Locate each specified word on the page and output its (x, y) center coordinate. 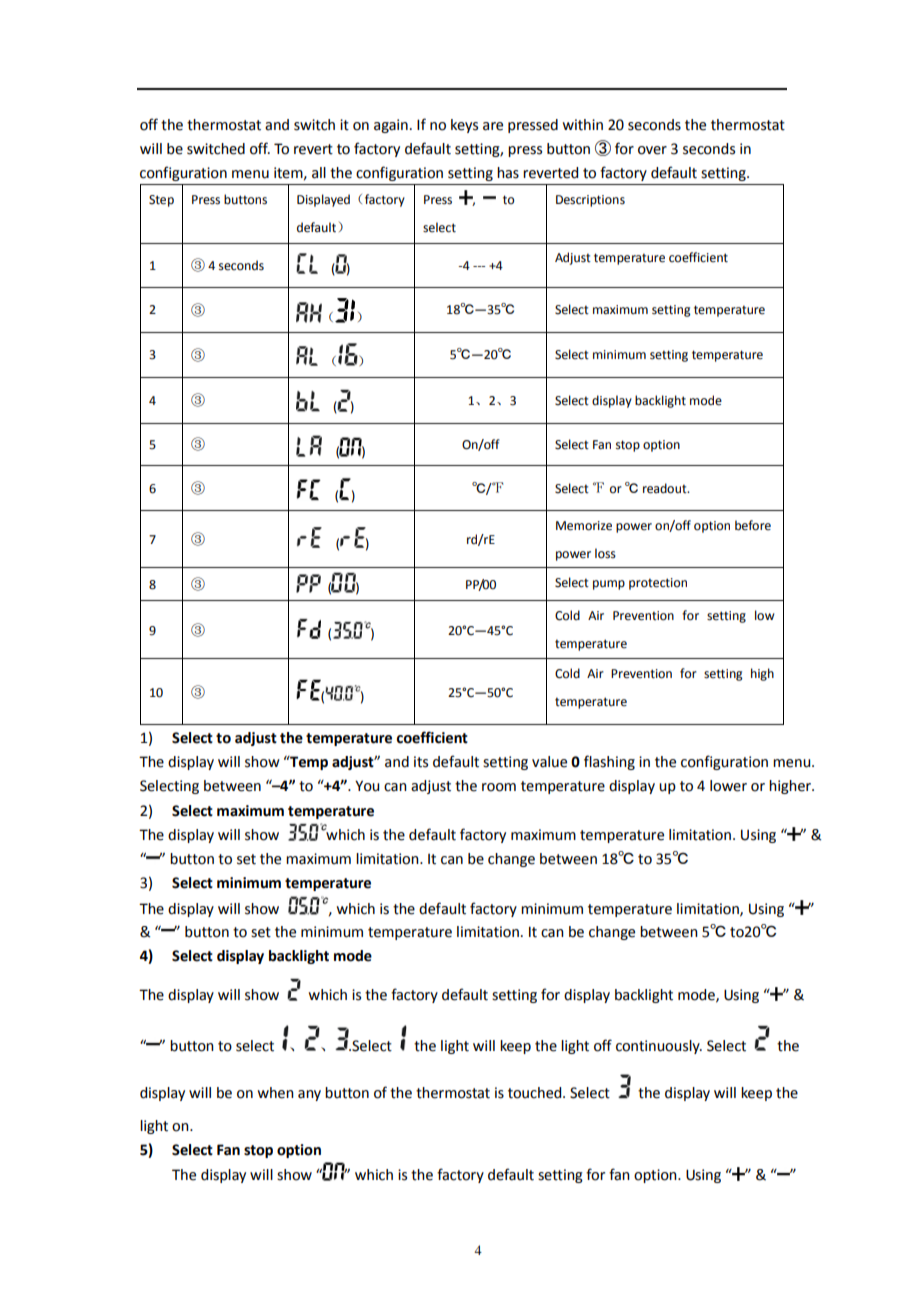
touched (536, 1093)
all (319, 173)
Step (161, 201)
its (421, 762)
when (276, 1093)
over (652, 150)
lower (728, 786)
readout (666, 488)
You (367, 786)
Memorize (584, 526)
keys (464, 126)
